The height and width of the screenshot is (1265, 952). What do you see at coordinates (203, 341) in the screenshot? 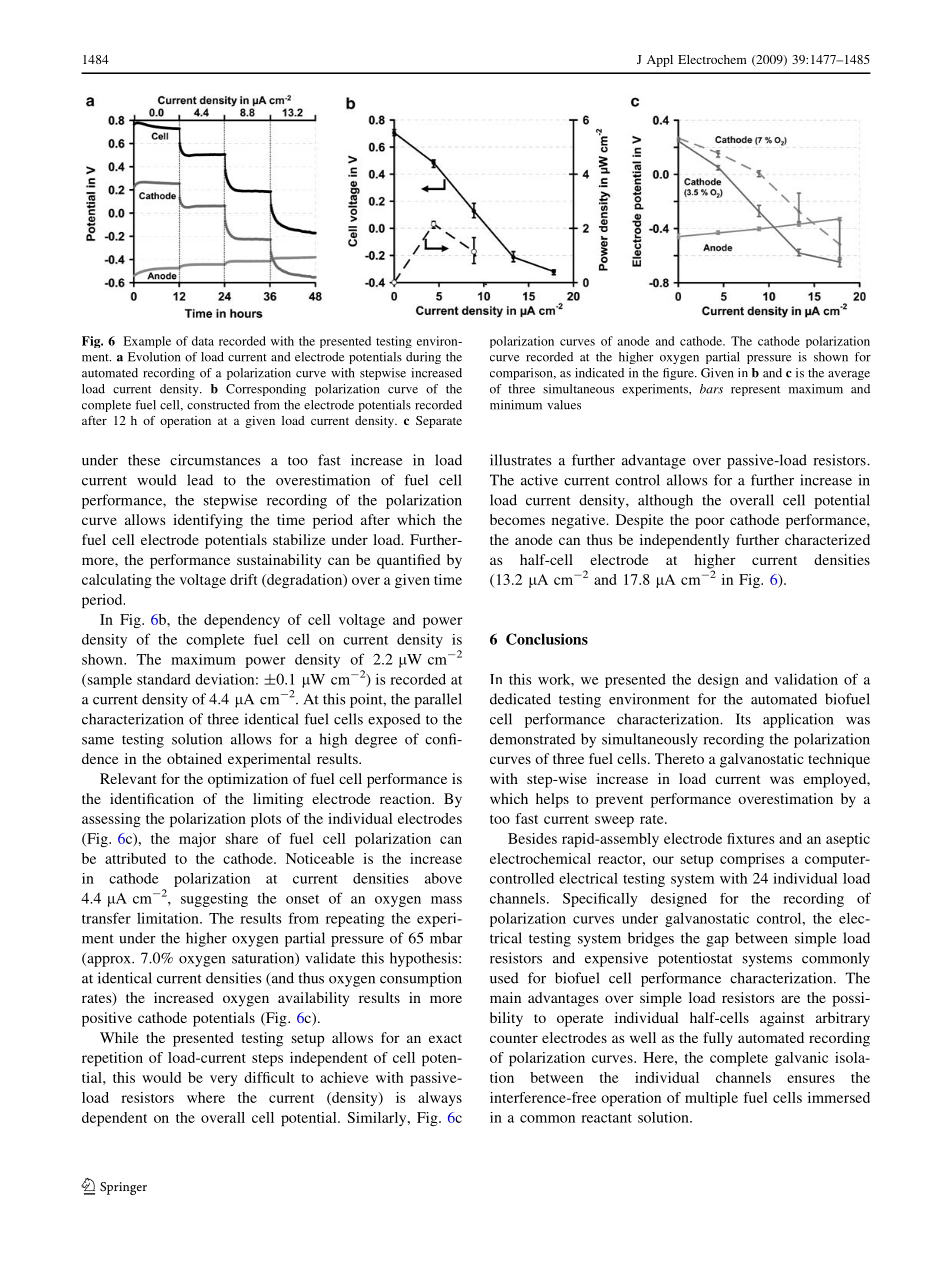
I see `data` at bounding box center [203, 341].
